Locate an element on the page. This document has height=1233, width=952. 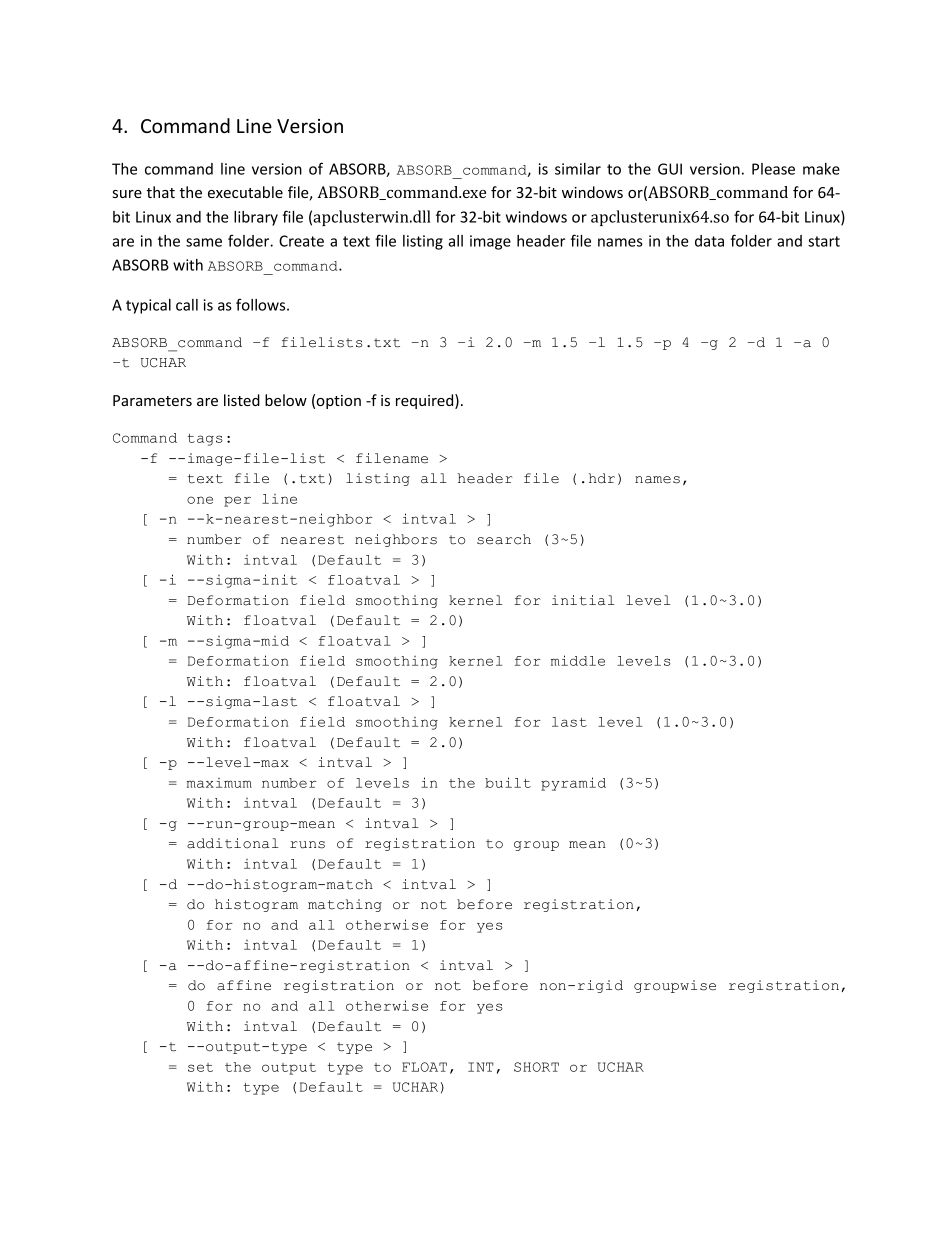
SHORT is located at coordinates (536, 1067).
